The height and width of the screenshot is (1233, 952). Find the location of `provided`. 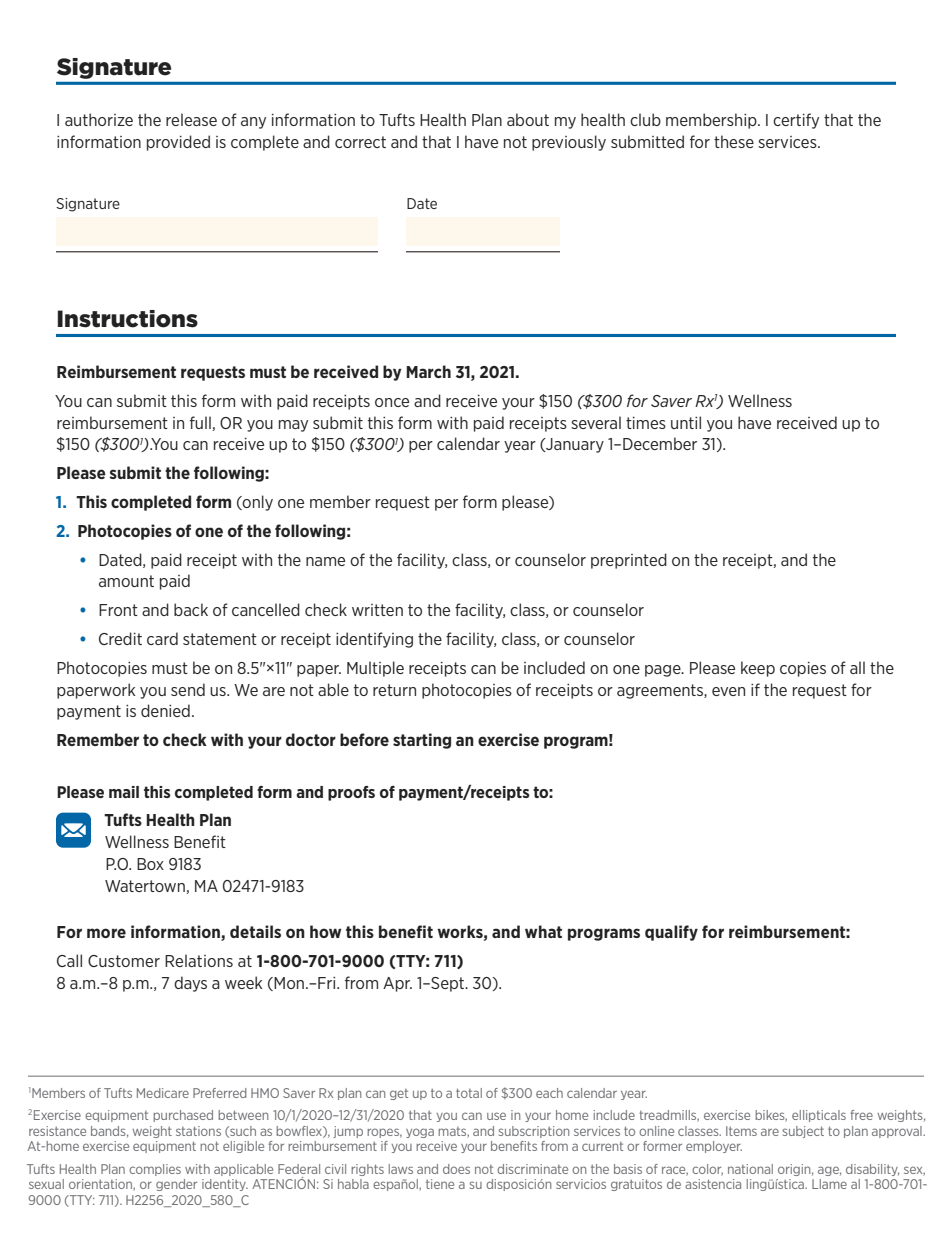

provided is located at coordinates (178, 143).
